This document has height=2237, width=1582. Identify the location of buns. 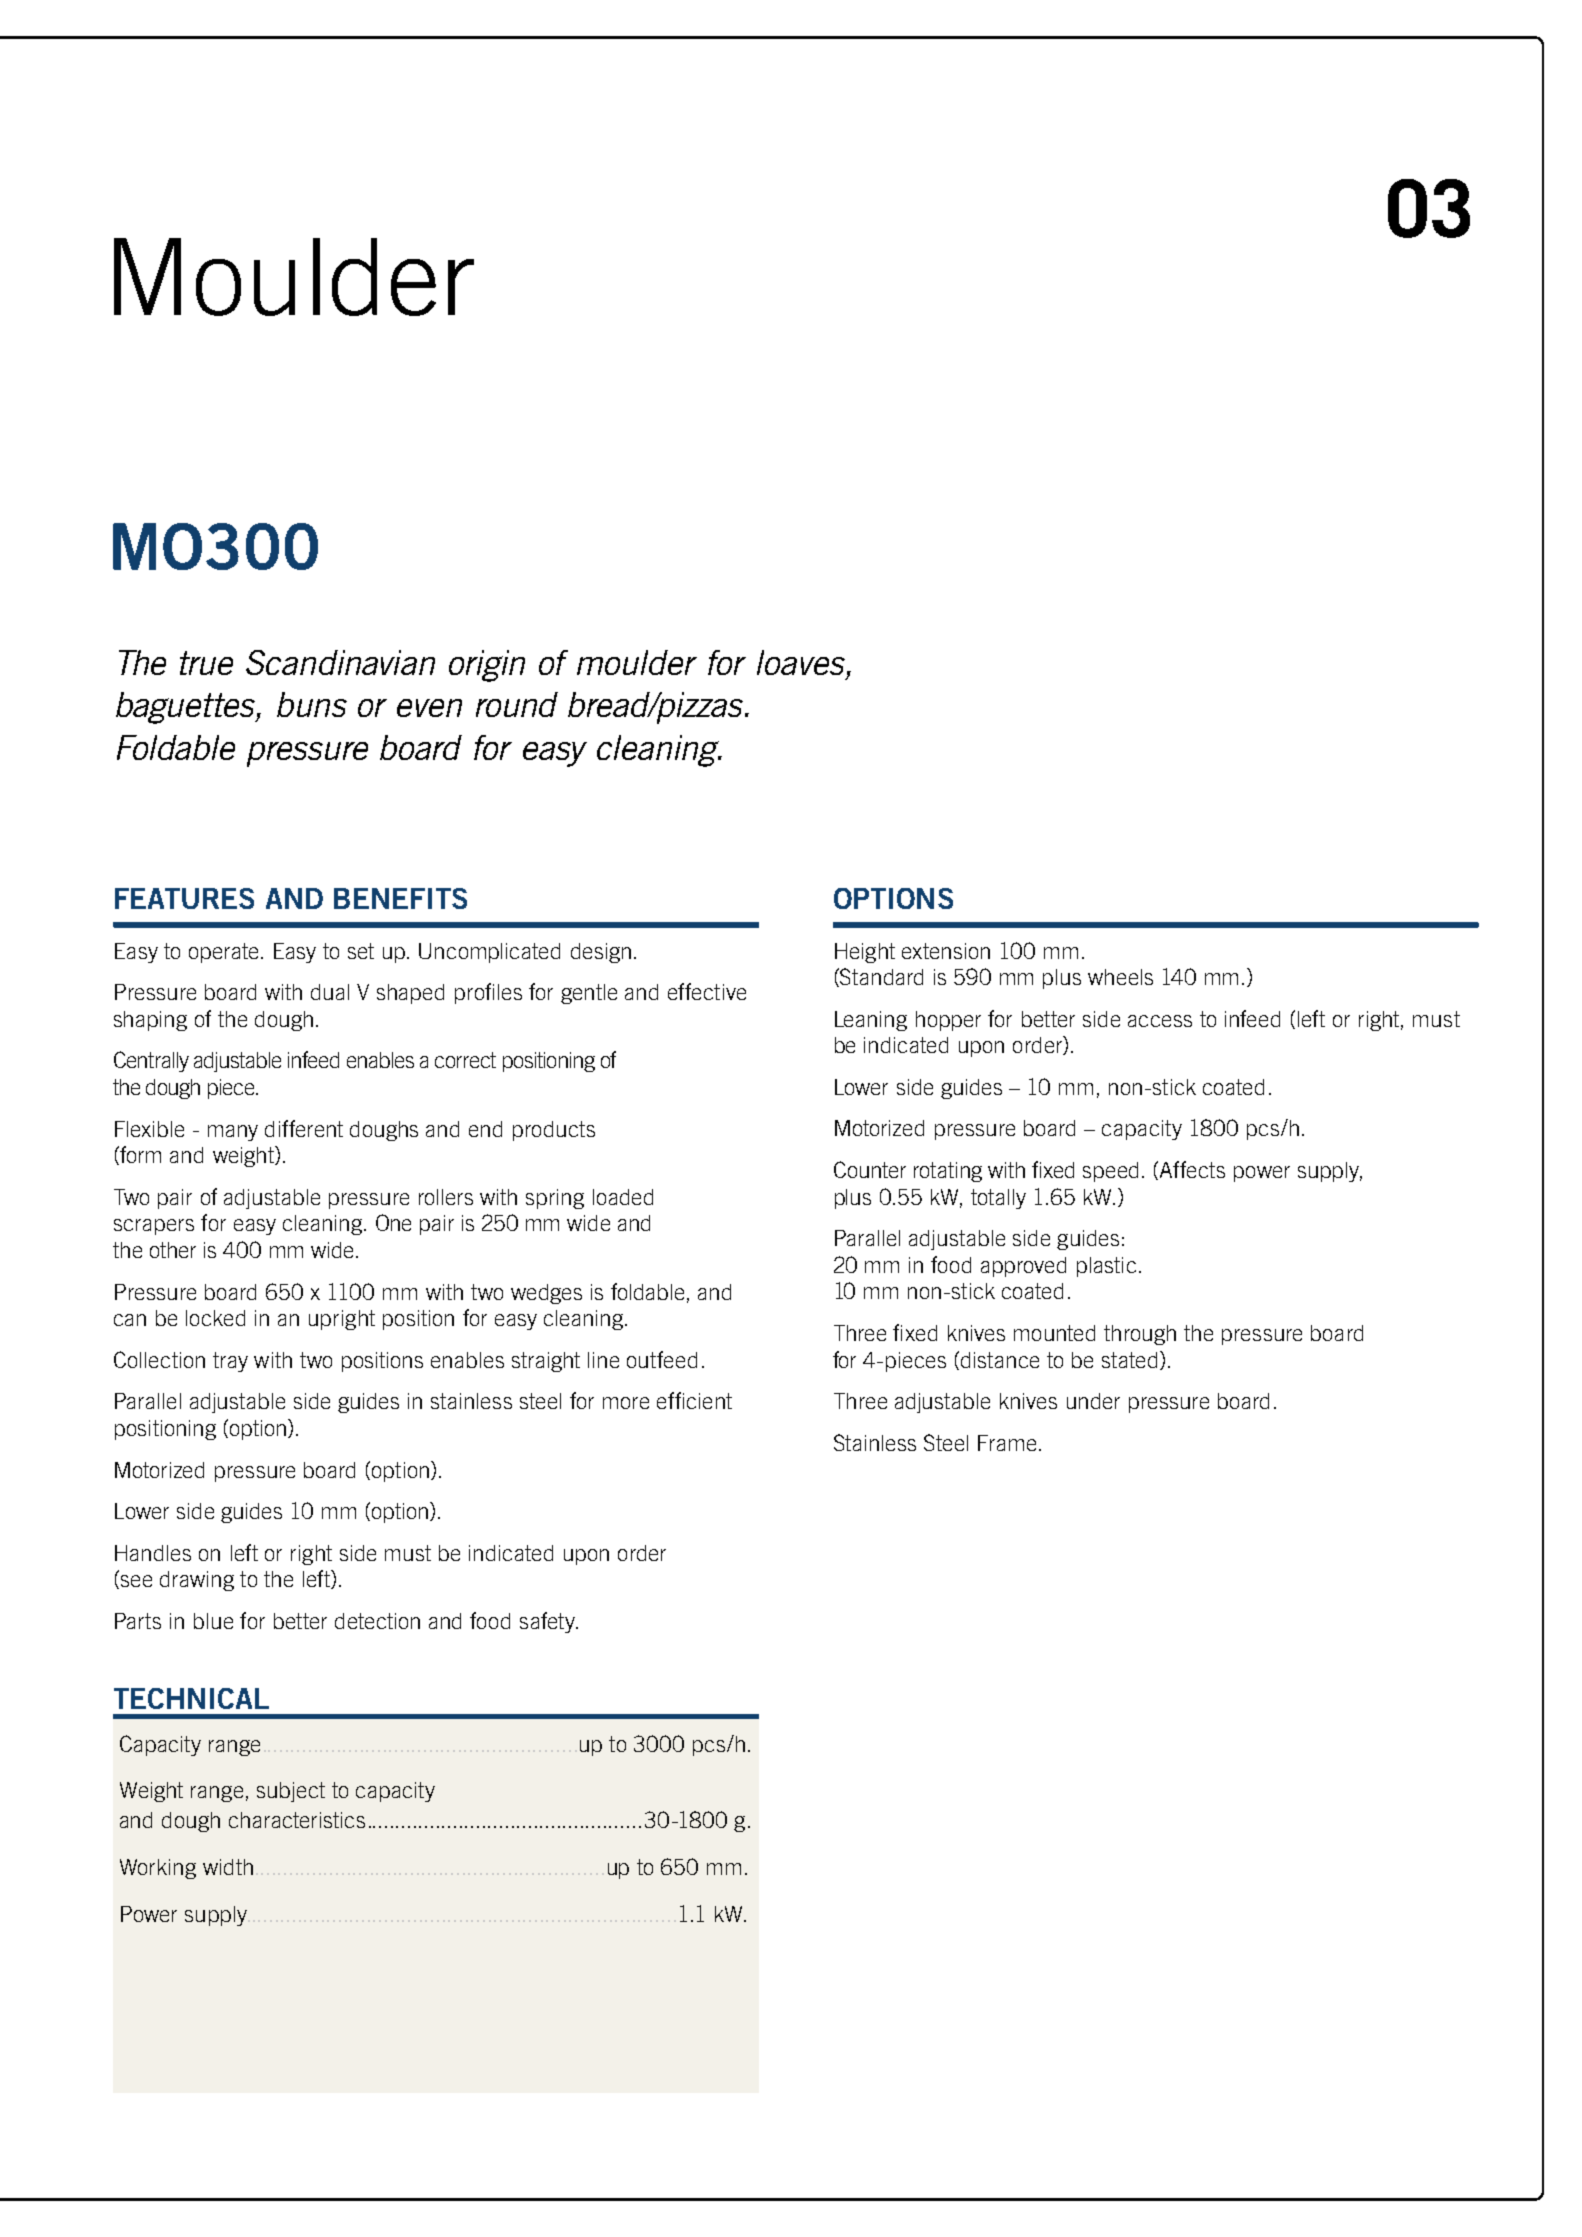
(312, 704).
